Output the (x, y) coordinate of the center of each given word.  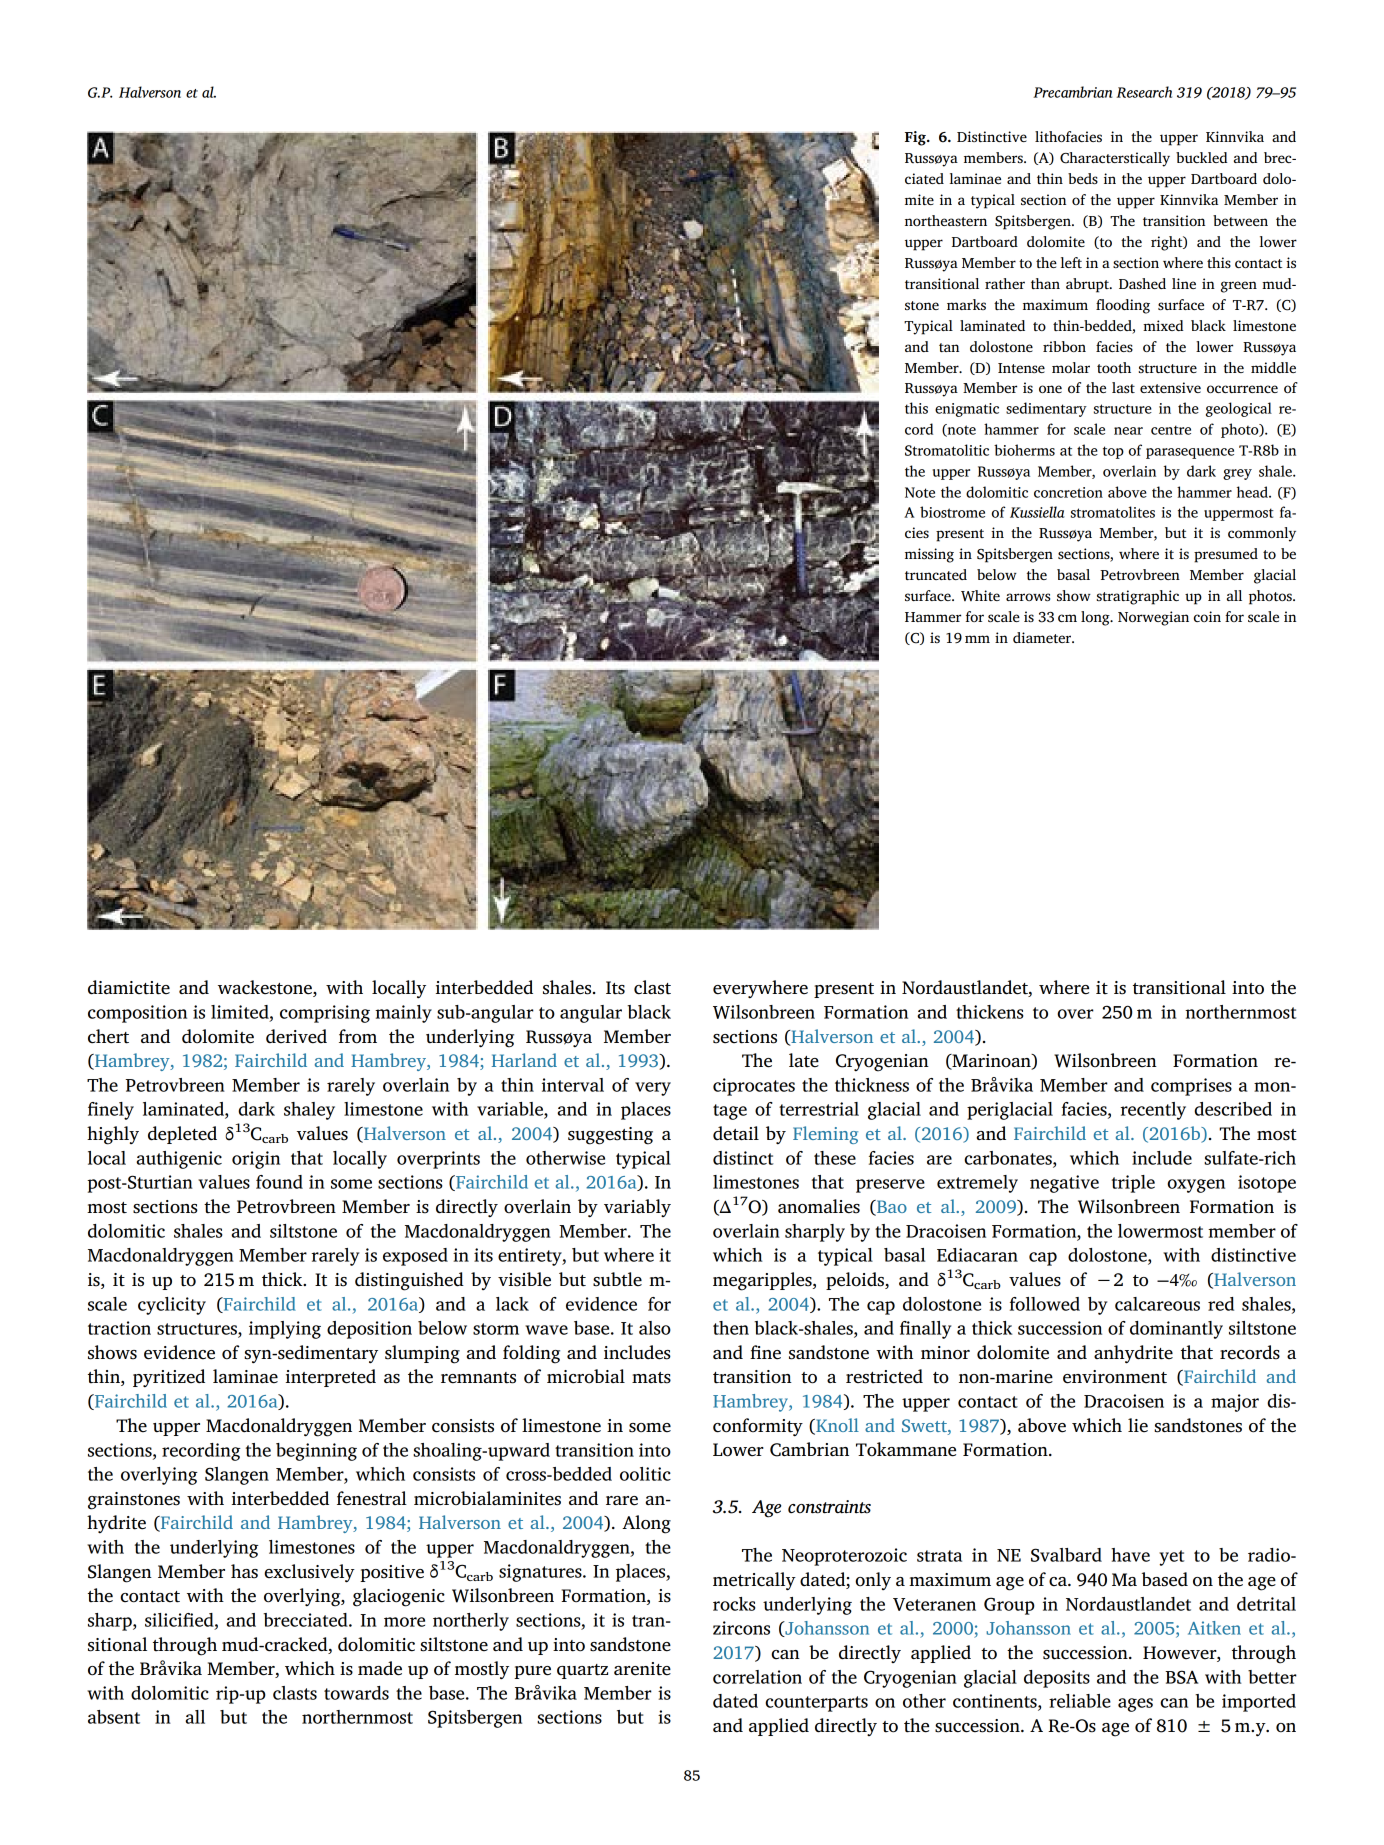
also (655, 1328)
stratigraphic (1138, 597)
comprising (325, 1014)
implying (285, 1330)
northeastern (946, 220)
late (804, 1060)
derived (296, 1036)
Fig (916, 138)
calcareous (1157, 1304)
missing (929, 555)
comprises (1191, 1087)
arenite (642, 1669)
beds (1083, 178)
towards (356, 1693)
